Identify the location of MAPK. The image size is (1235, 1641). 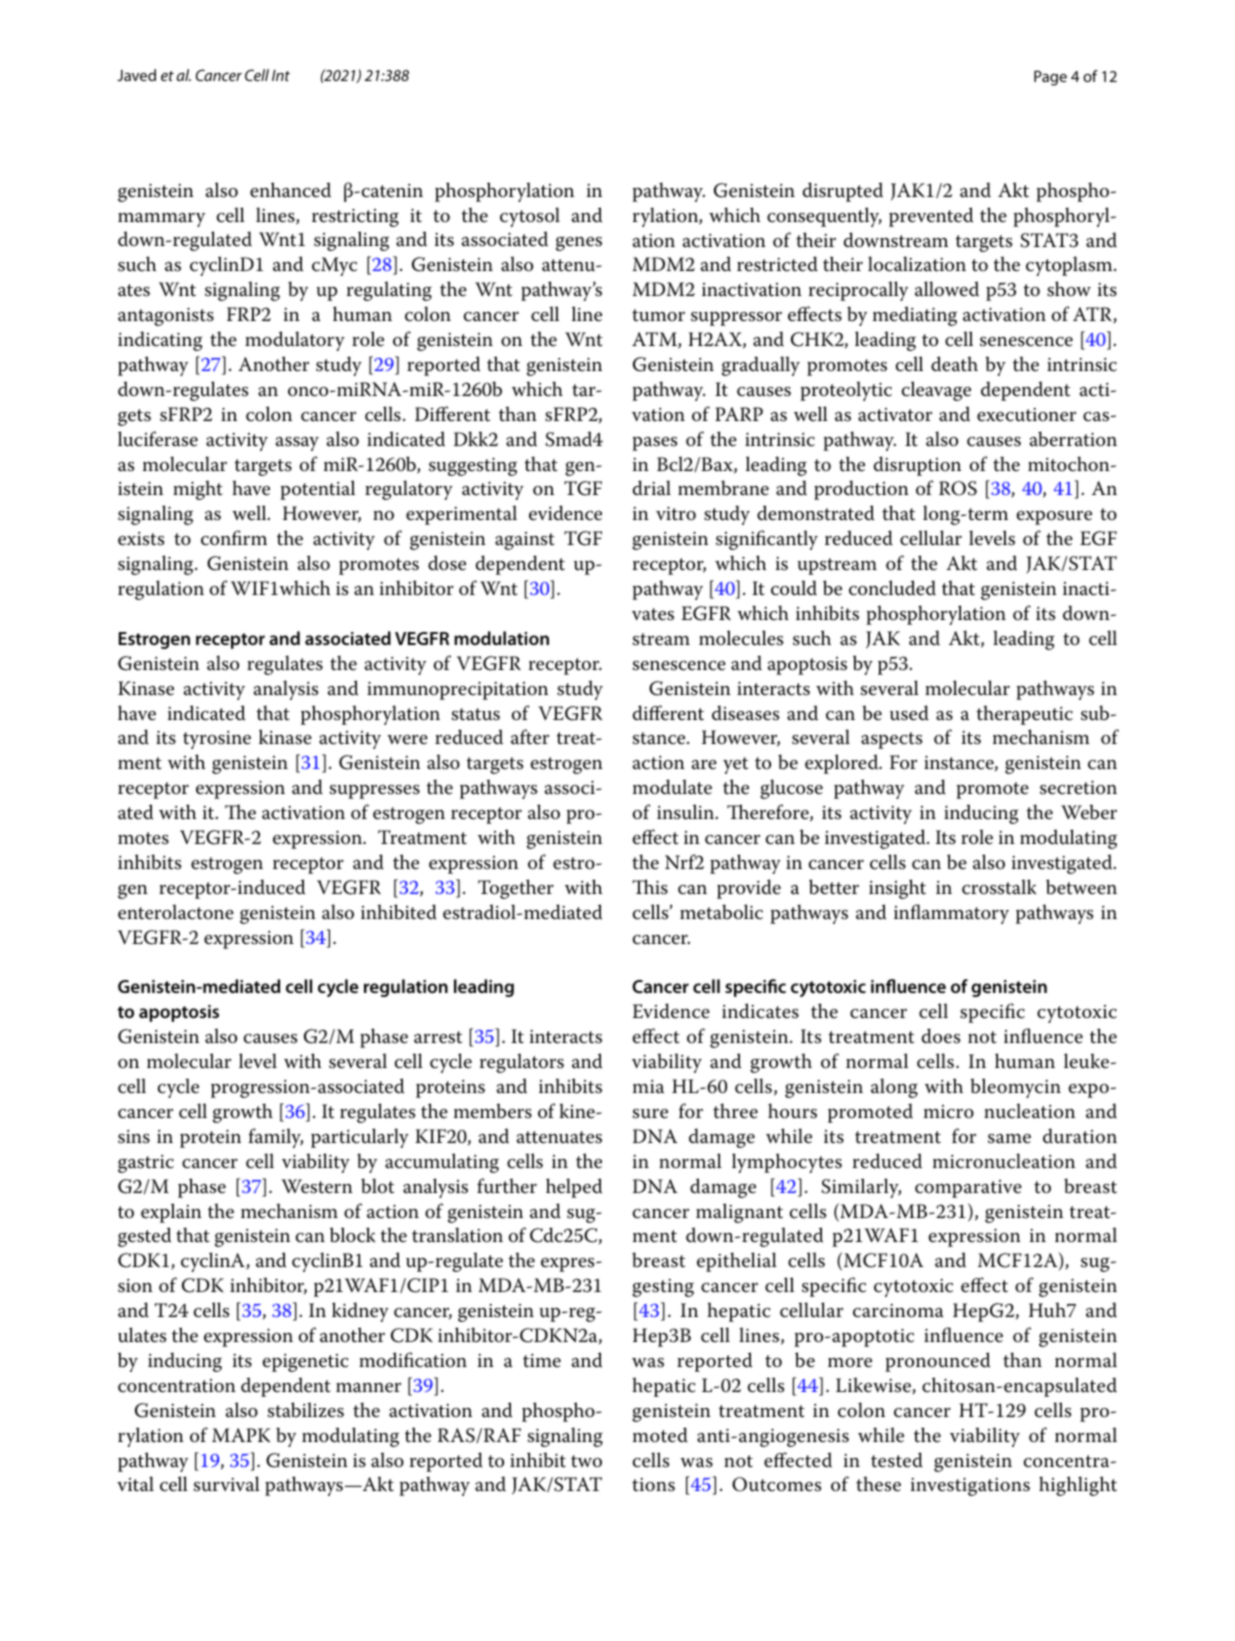
(241, 1435).
